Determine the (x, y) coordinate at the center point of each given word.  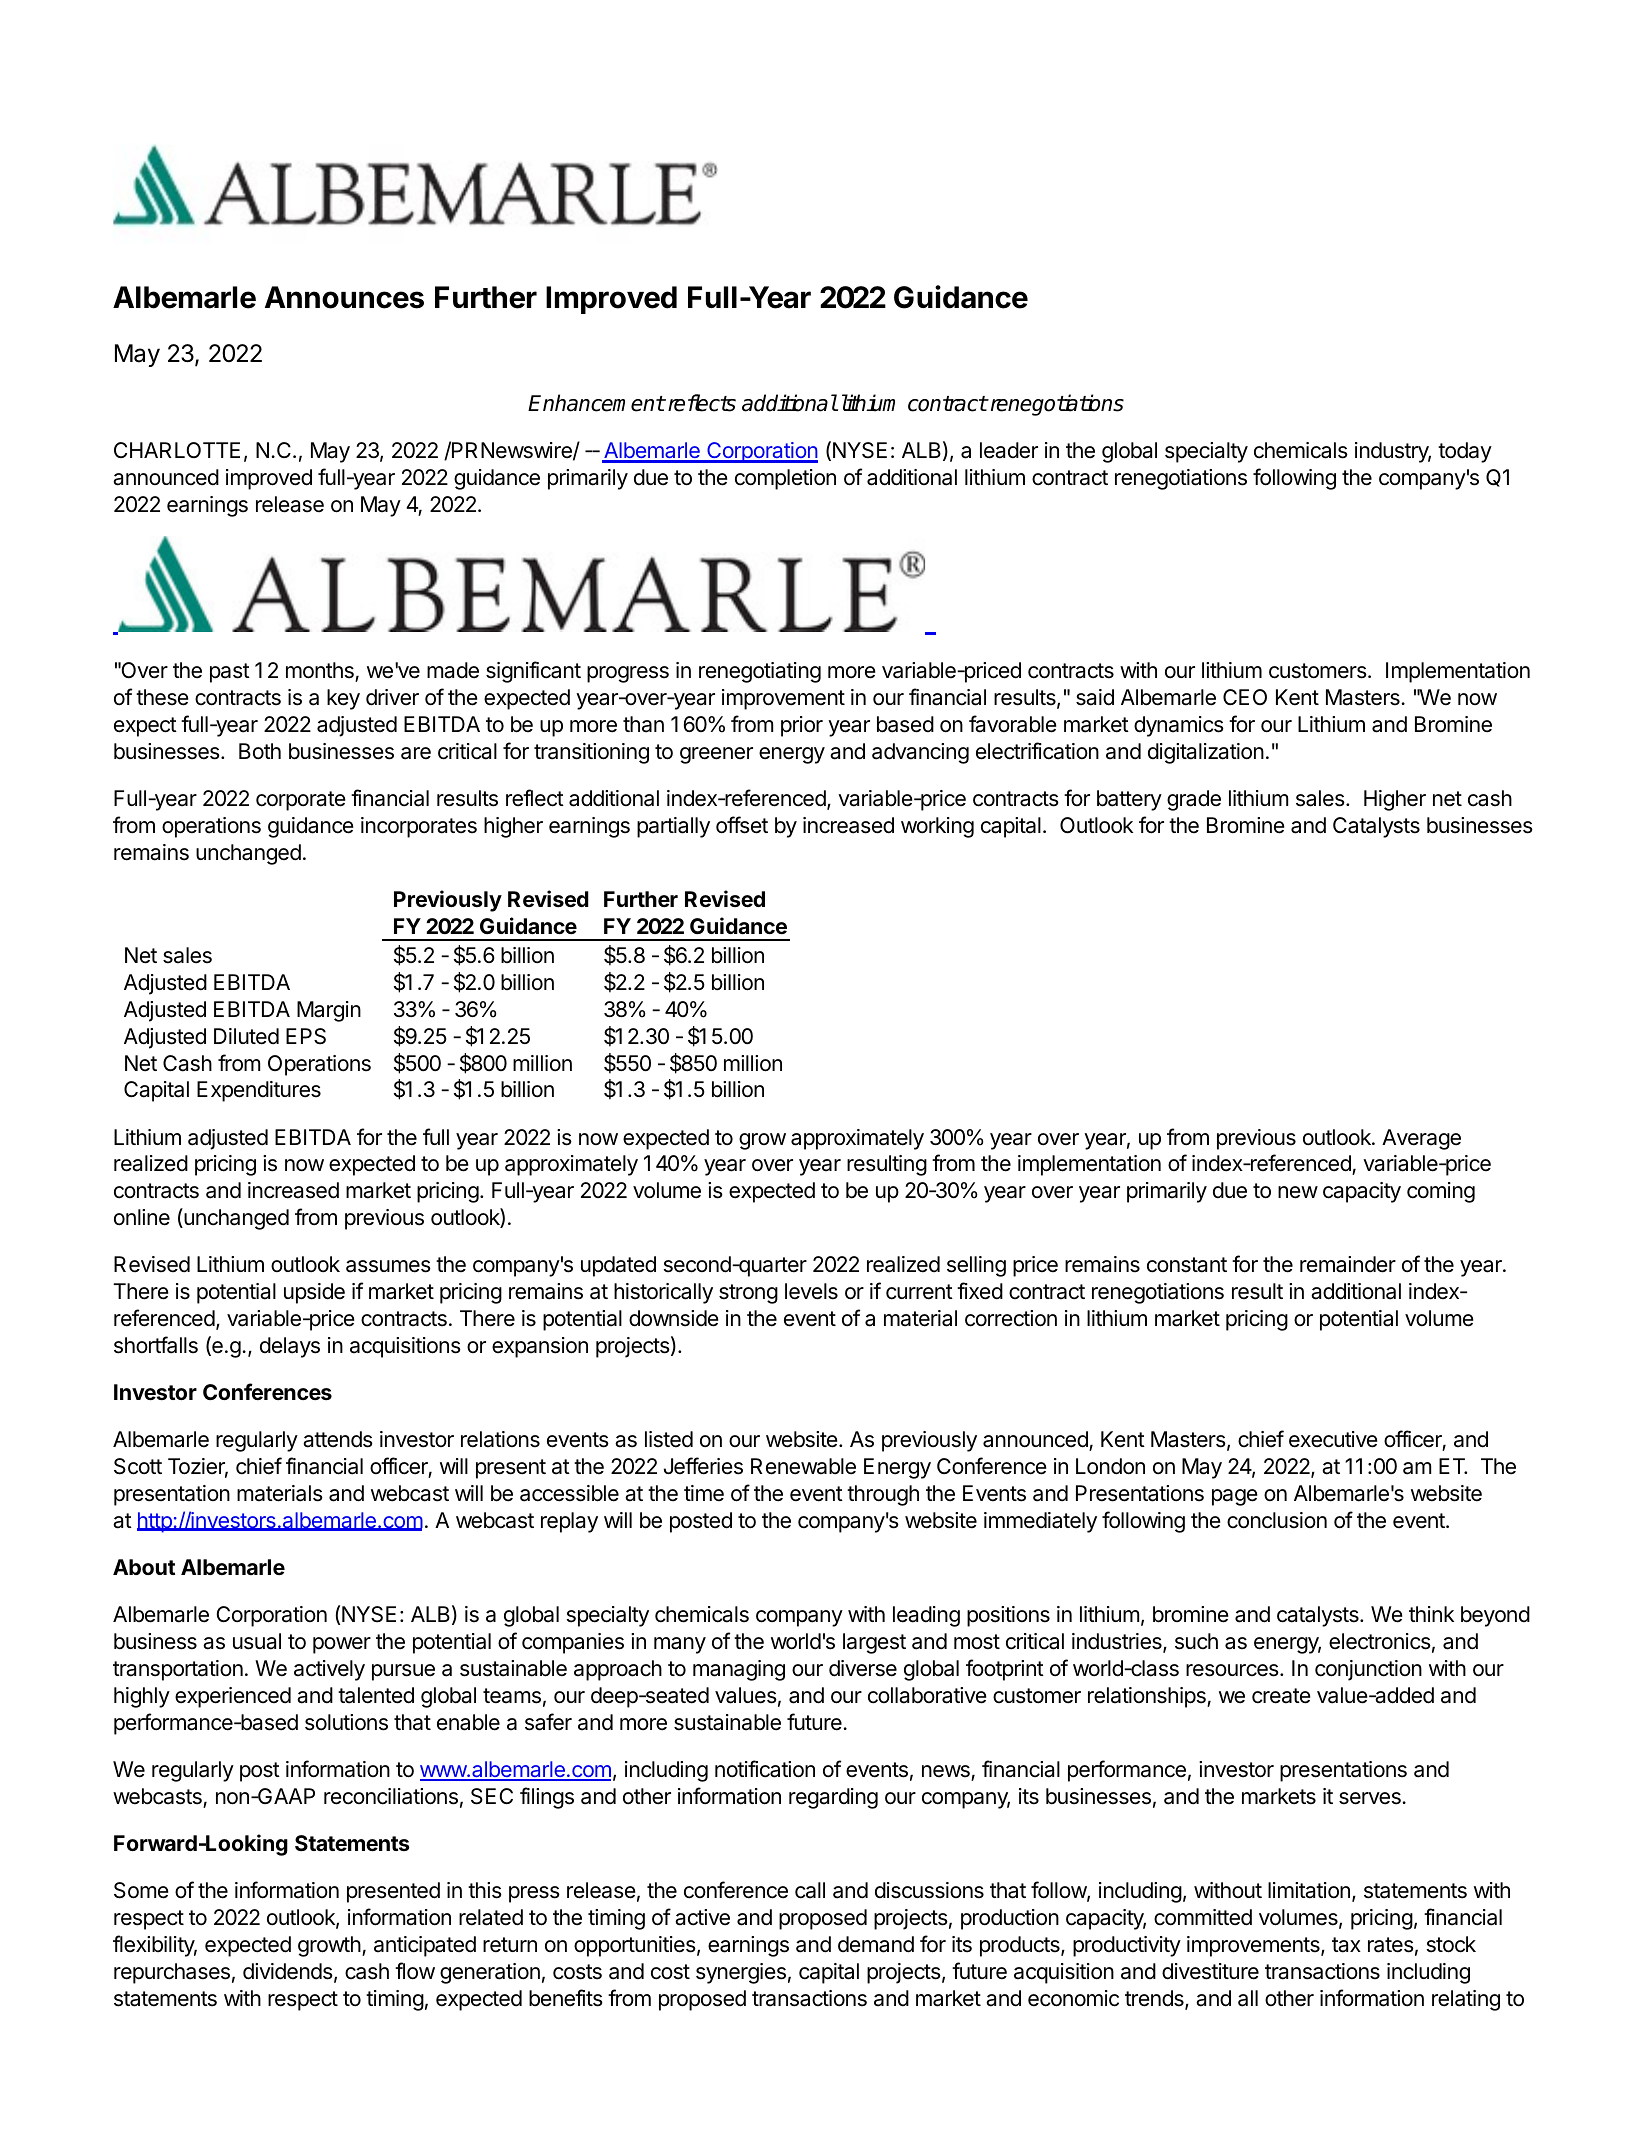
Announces (344, 297)
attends (338, 1439)
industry (1393, 452)
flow (415, 1971)
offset (742, 825)
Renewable (803, 1466)
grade (1194, 800)
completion (785, 479)
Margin (329, 1011)
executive (1333, 1439)
